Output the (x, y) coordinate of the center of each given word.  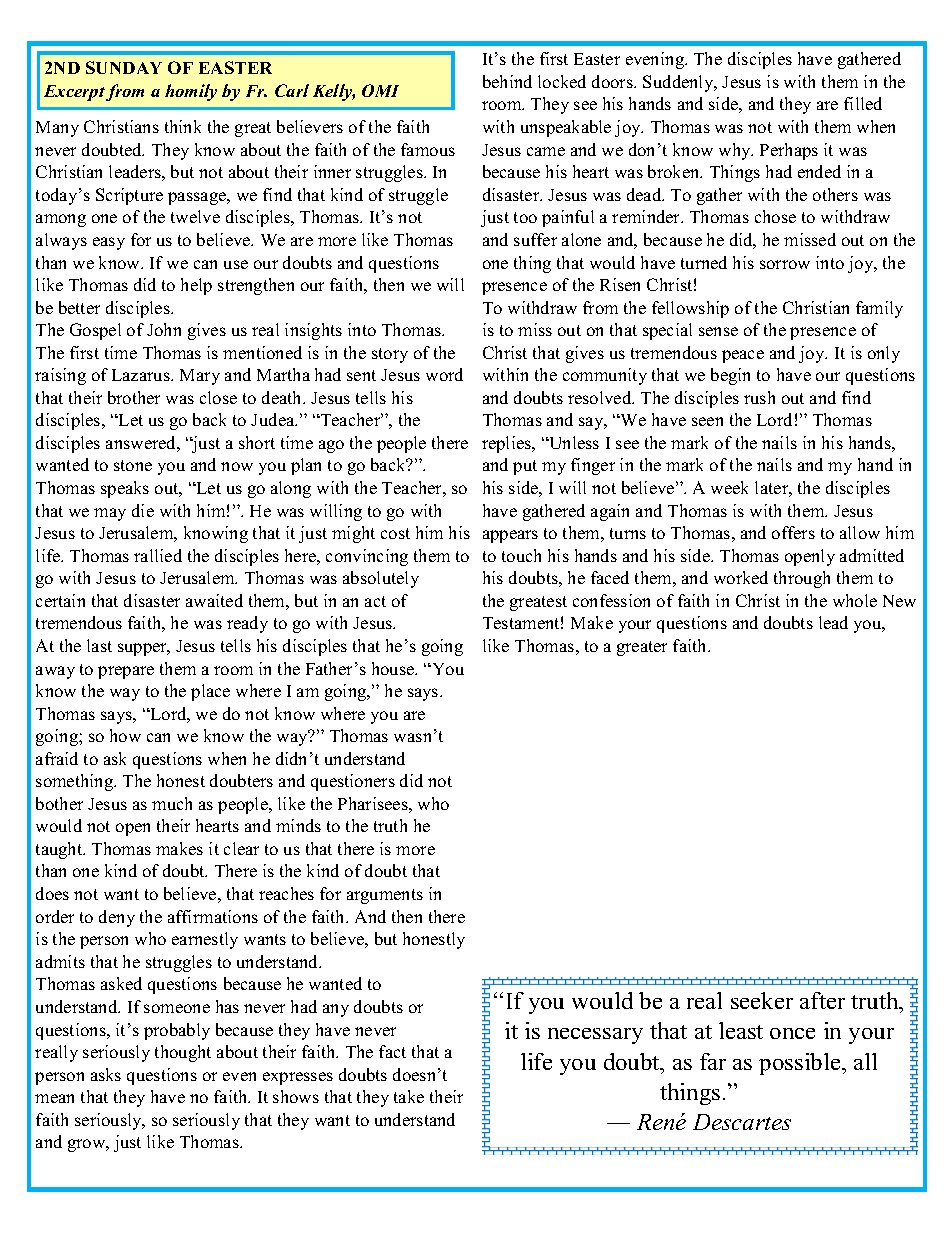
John (164, 329)
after (822, 1000)
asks (106, 1074)
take (409, 1096)
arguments (385, 896)
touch (521, 555)
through (802, 579)
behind (507, 81)
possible (801, 1064)
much (172, 803)
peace (743, 356)
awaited (214, 600)
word (444, 374)
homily (191, 92)
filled (863, 103)
